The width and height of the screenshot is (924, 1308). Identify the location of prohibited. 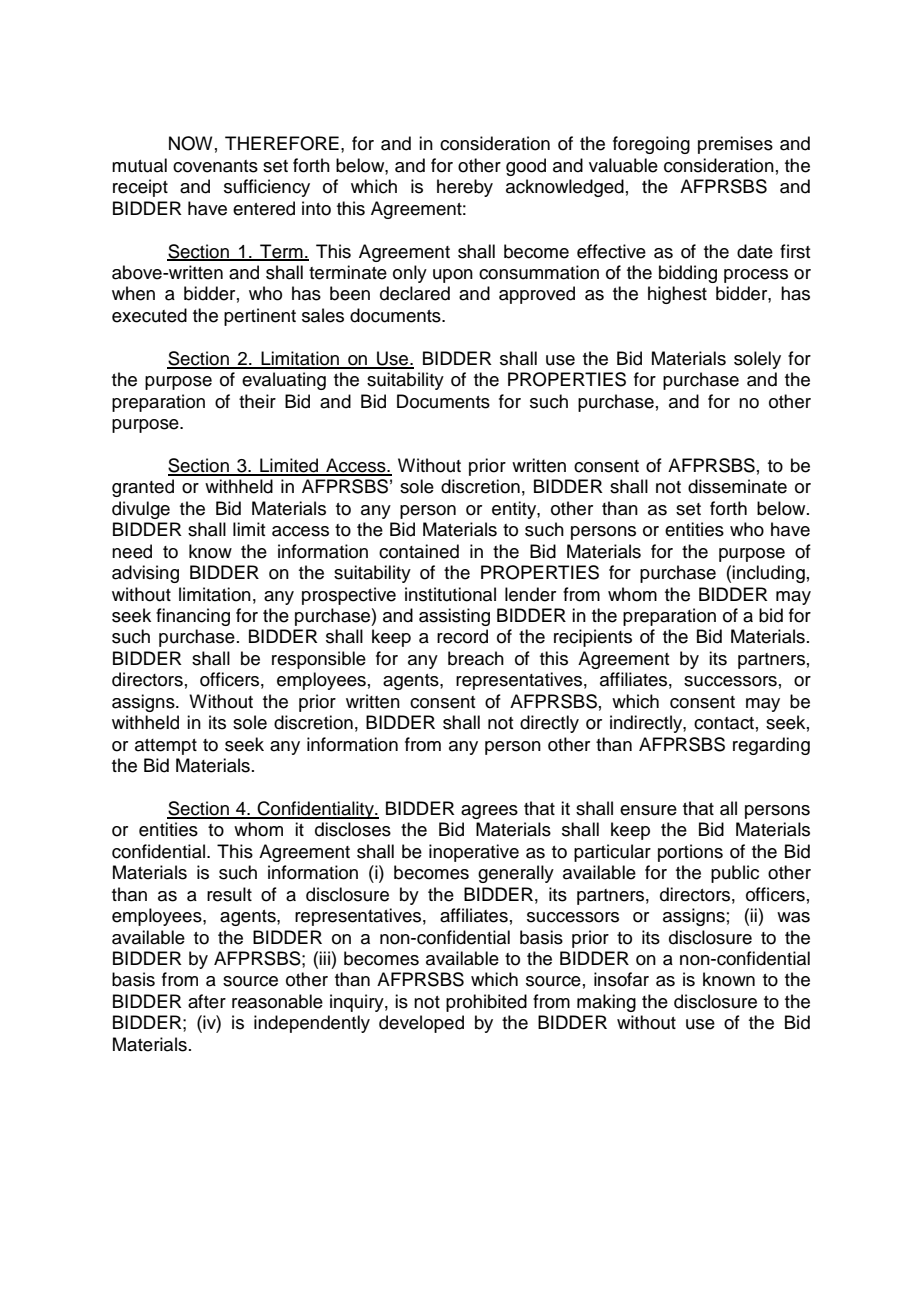
(486, 1003).
